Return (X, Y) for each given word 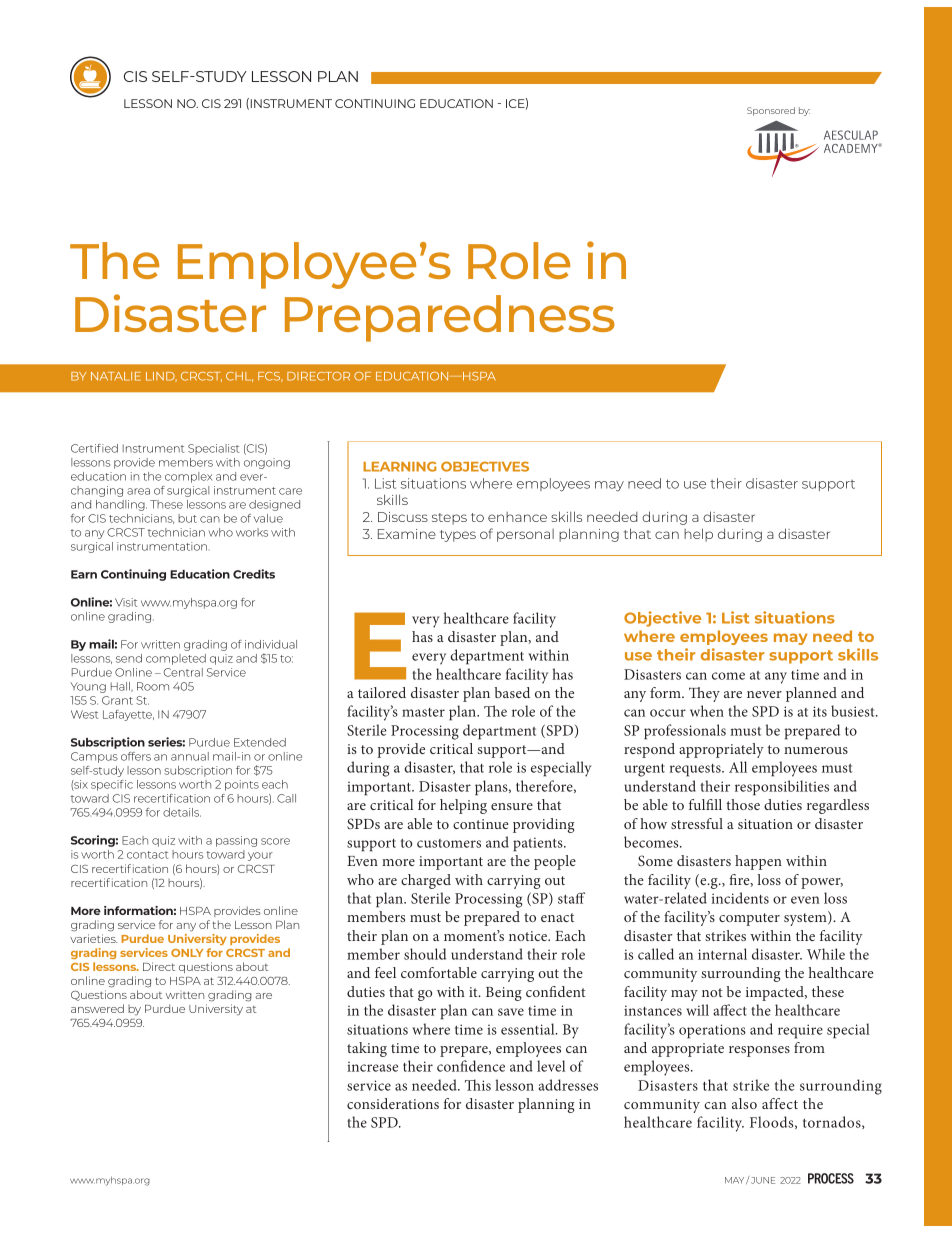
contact (147, 855)
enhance (517, 517)
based (512, 692)
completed (176, 659)
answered (97, 1008)
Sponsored (771, 111)
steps (449, 519)
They (704, 694)
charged (426, 881)
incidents (740, 898)
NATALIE (116, 376)
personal (525, 535)
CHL (239, 377)
